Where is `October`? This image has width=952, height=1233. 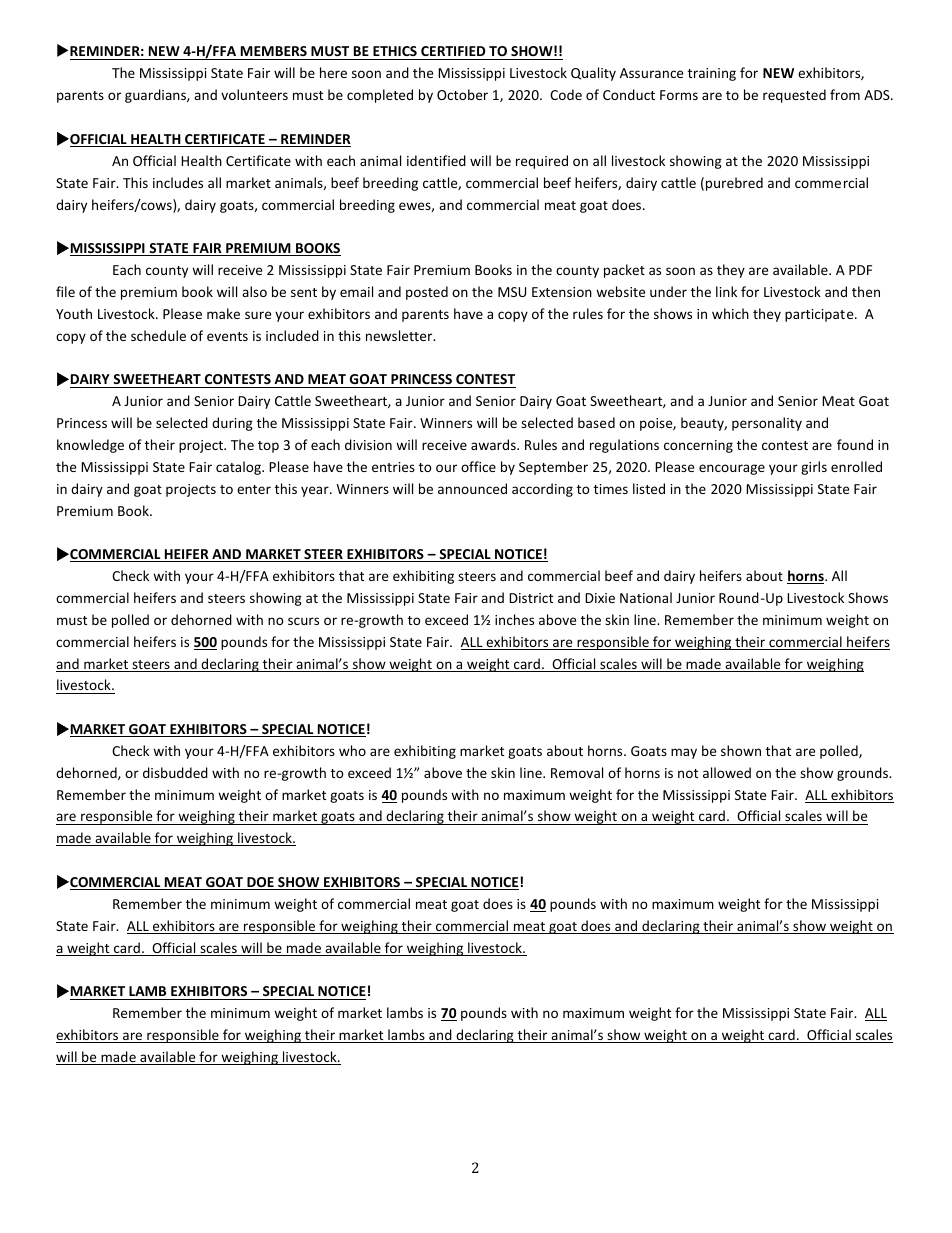 October is located at coordinates (462, 94).
